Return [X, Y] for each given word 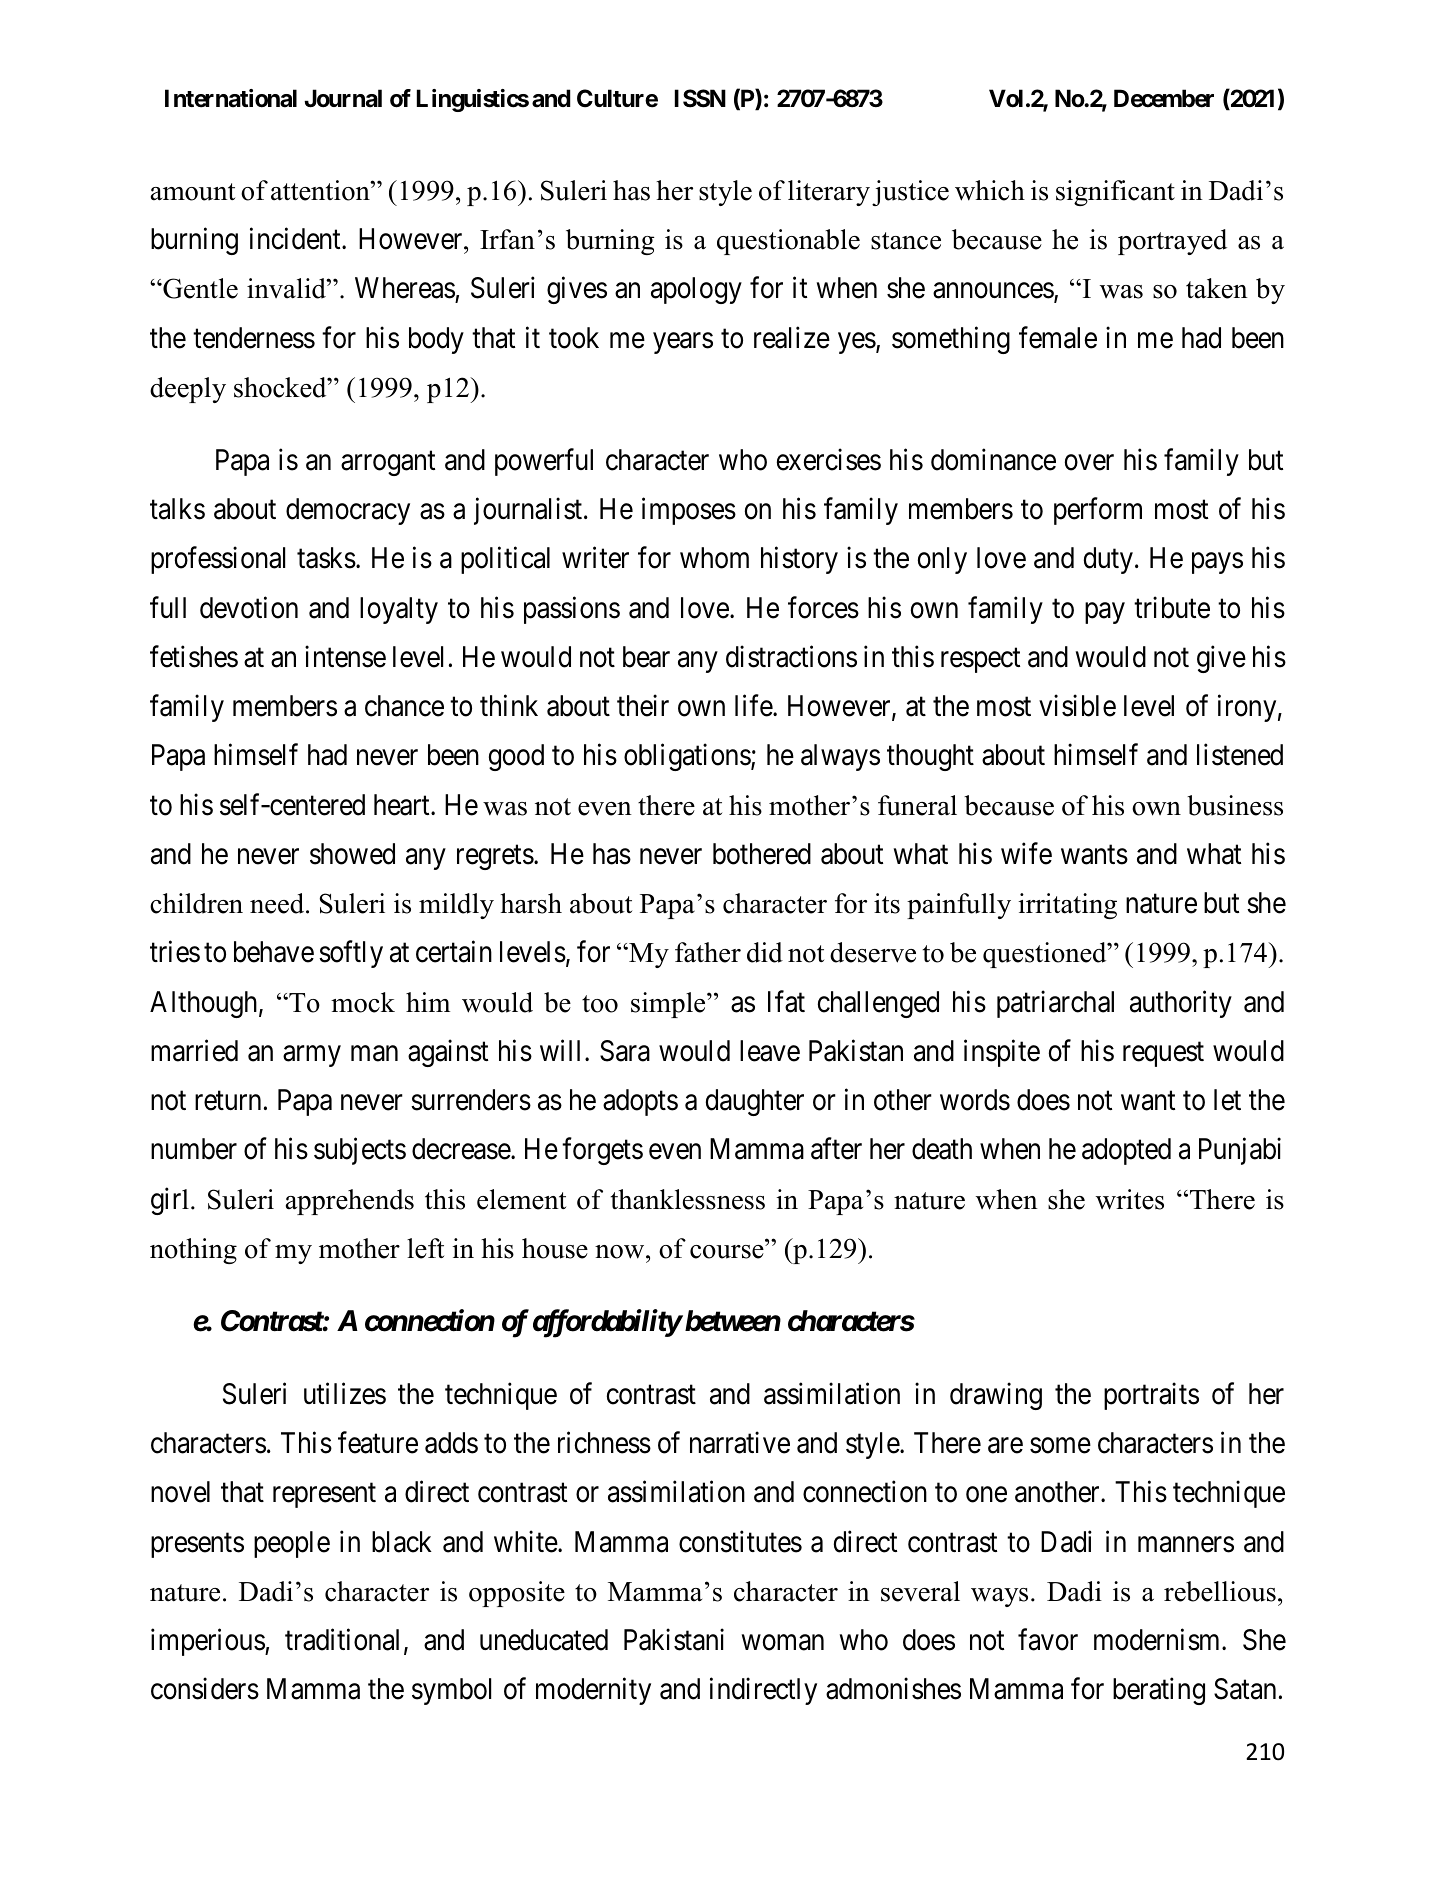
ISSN [700, 98]
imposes [689, 511]
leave [770, 1051]
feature [378, 1443]
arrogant [388, 463]
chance [404, 706]
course [728, 1252]
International [231, 98]
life [754, 706]
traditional [342, 1640]
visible [1077, 706]
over [1089, 463]
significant [1115, 193]
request [1163, 1054]
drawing [996, 1396]
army [312, 1056]
